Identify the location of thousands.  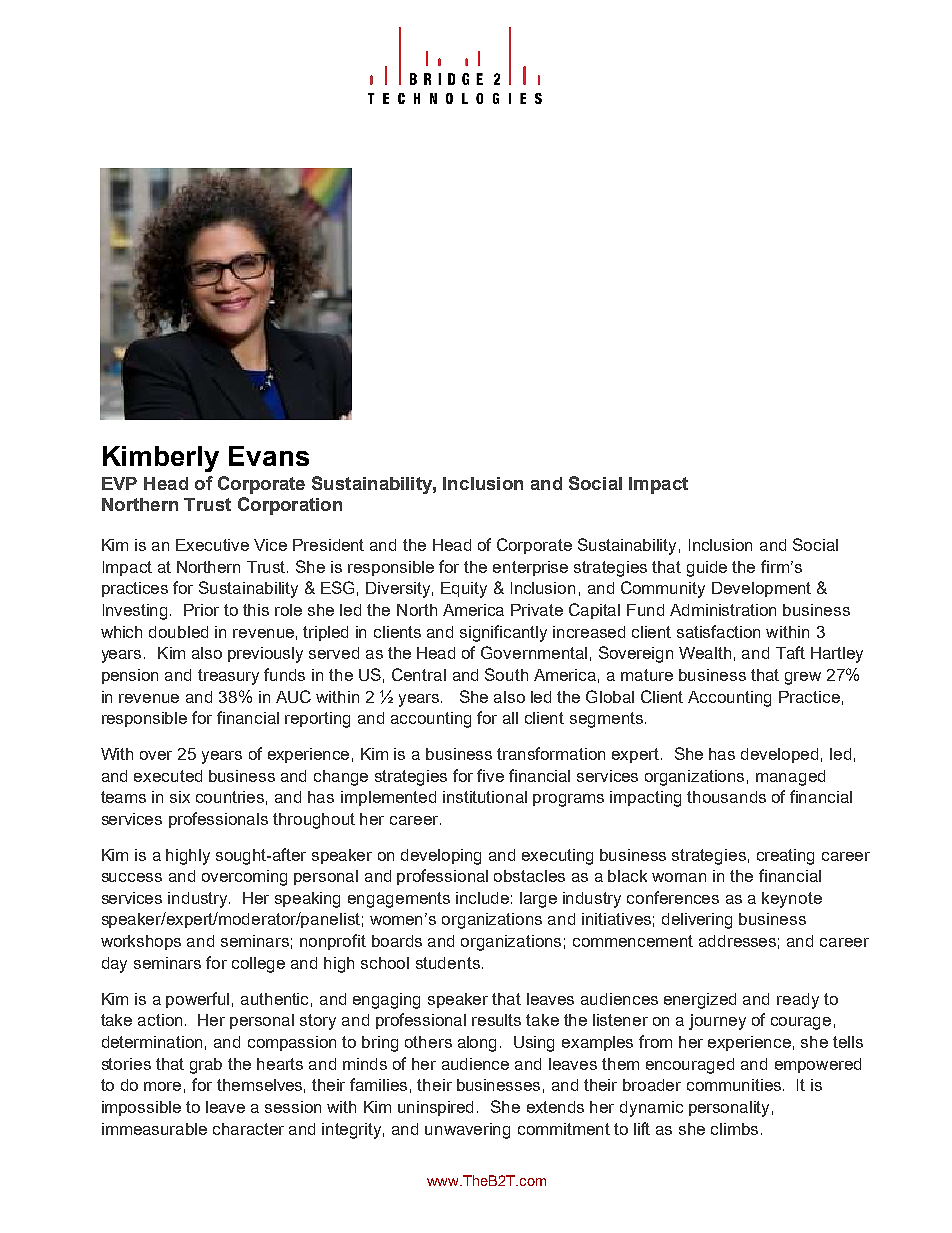
(726, 797).
